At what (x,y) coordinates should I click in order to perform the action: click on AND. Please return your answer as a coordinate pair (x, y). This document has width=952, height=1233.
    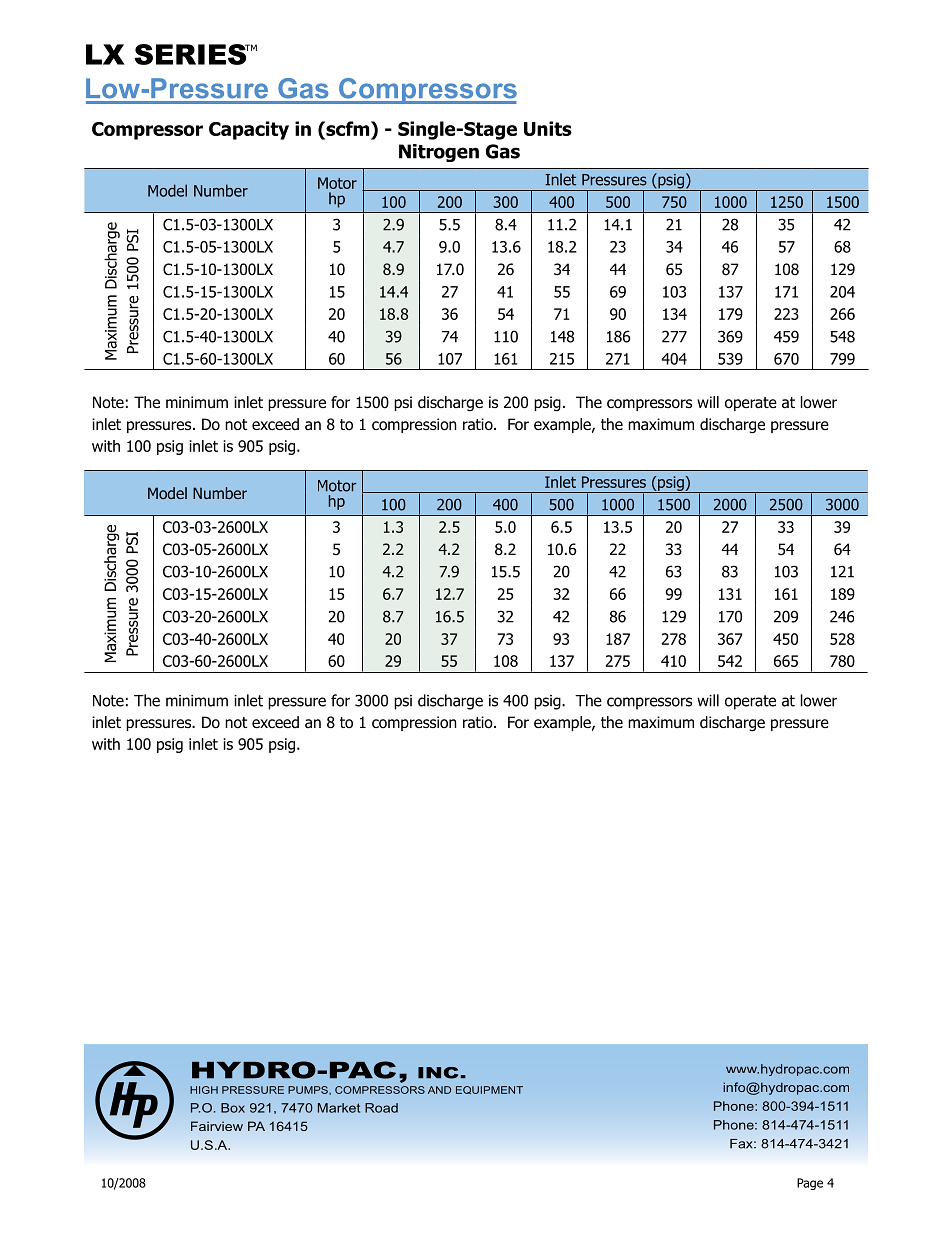
    Looking at the image, I should click on (439, 1090).
